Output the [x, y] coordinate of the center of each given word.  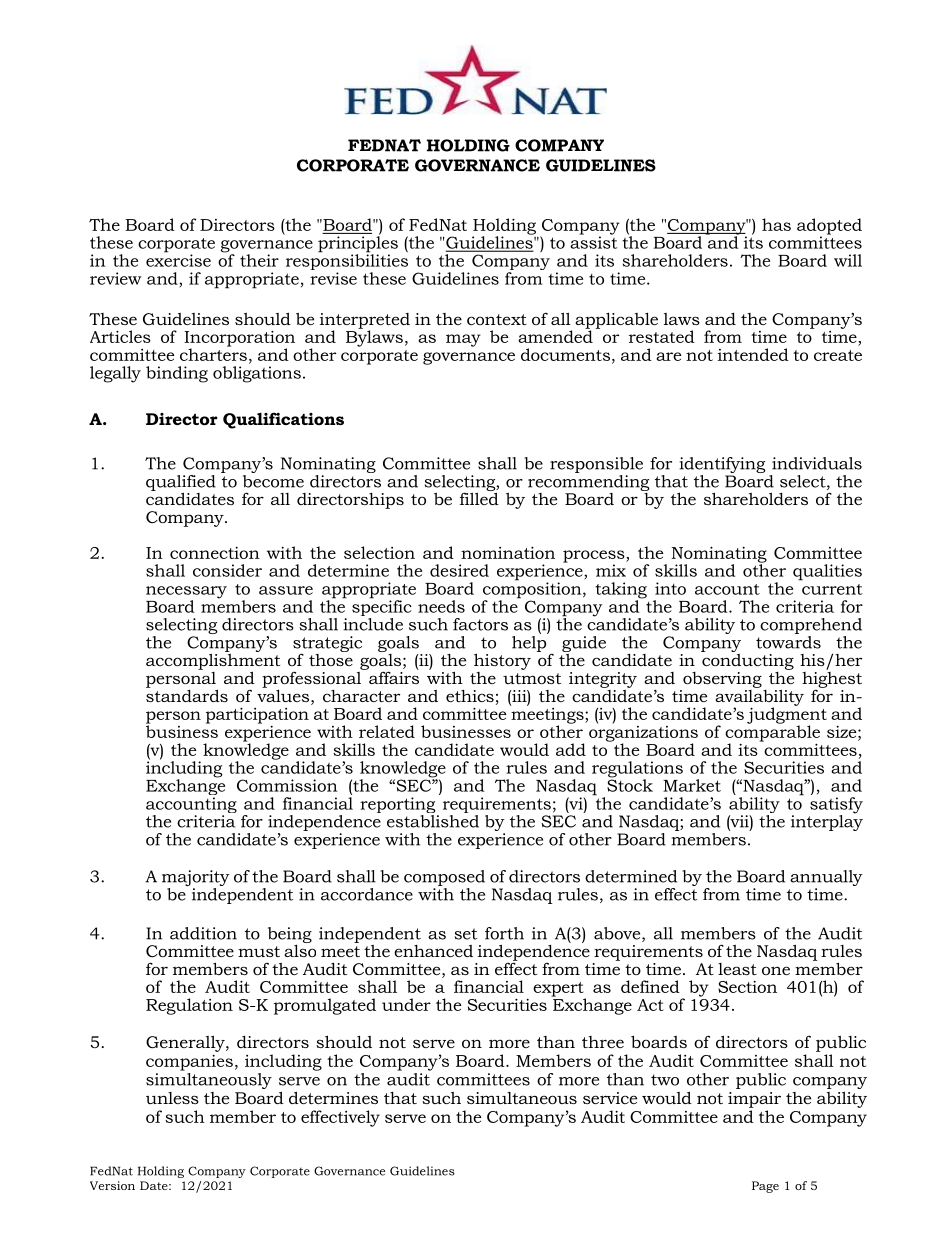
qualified [181, 484]
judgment [787, 715]
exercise [178, 259]
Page [765, 1187]
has [776, 224]
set [465, 934]
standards [187, 694]
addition [203, 933]
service [610, 1098]
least [737, 969]
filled [479, 497]
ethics [470, 696]
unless [172, 1098]
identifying [722, 465]
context [497, 319]
